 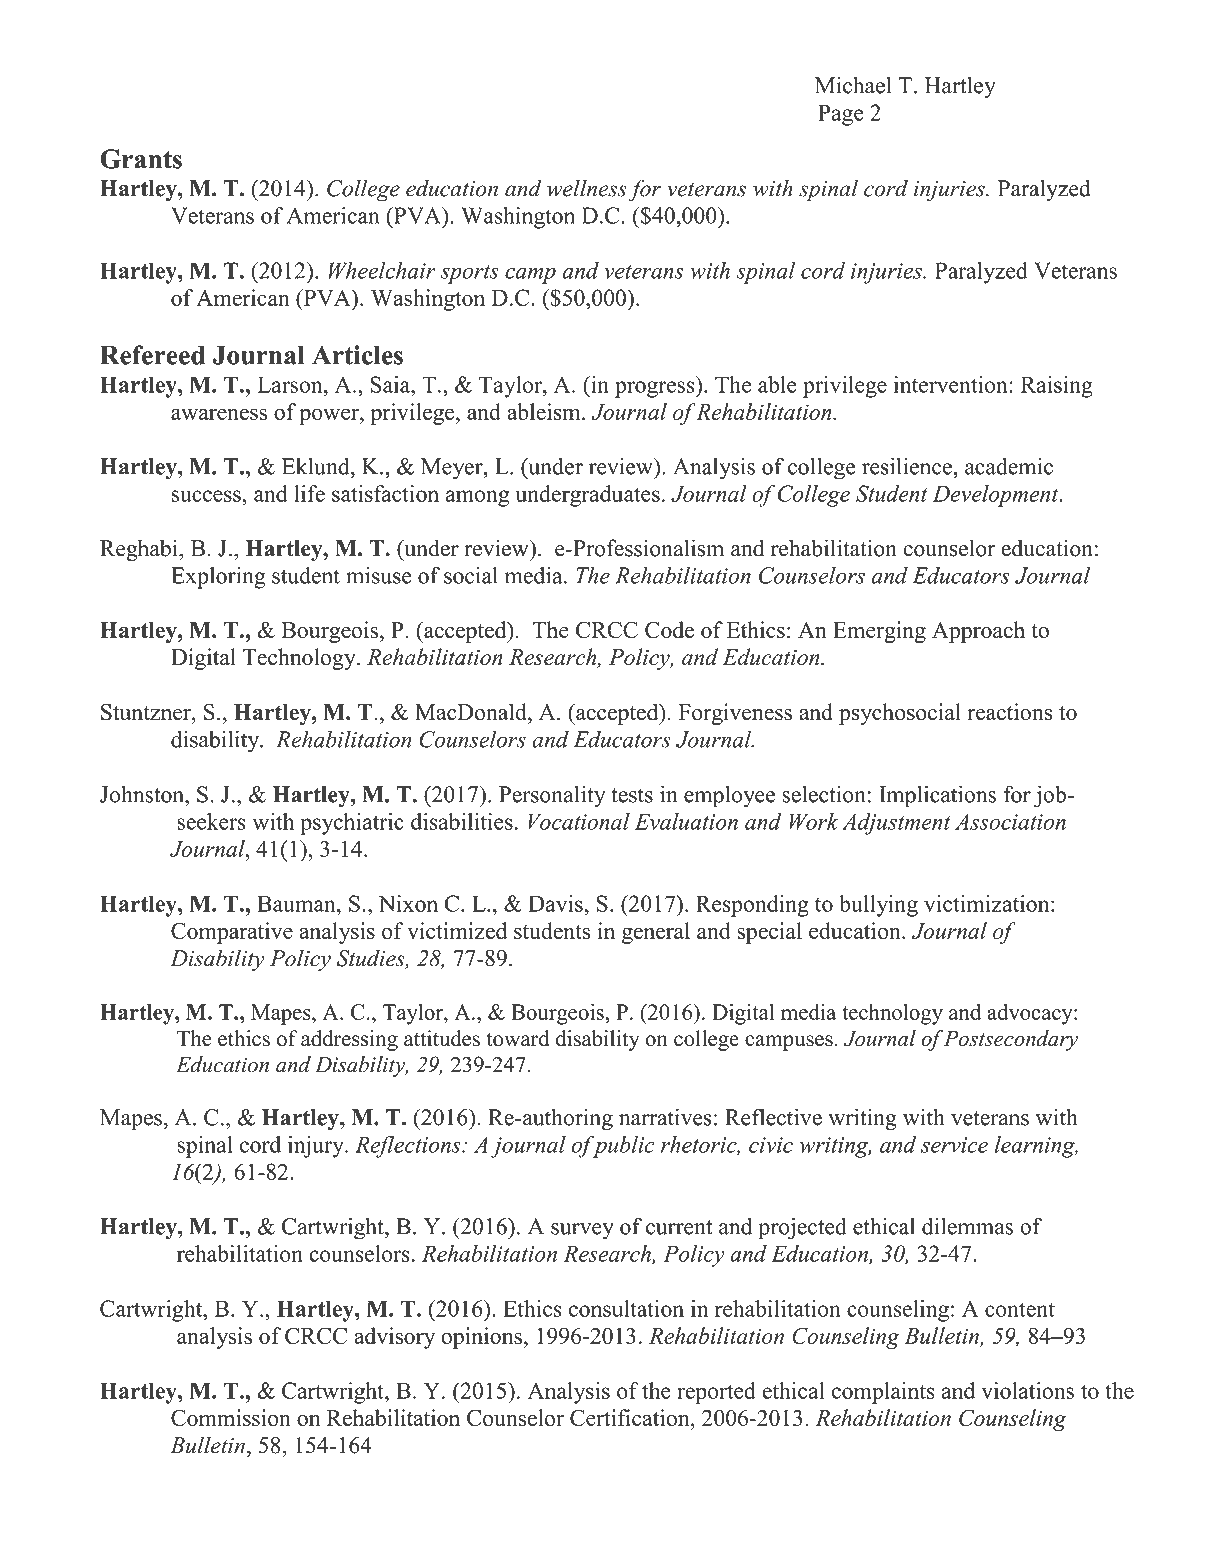 I want to click on victimization, so click(x=988, y=903).
